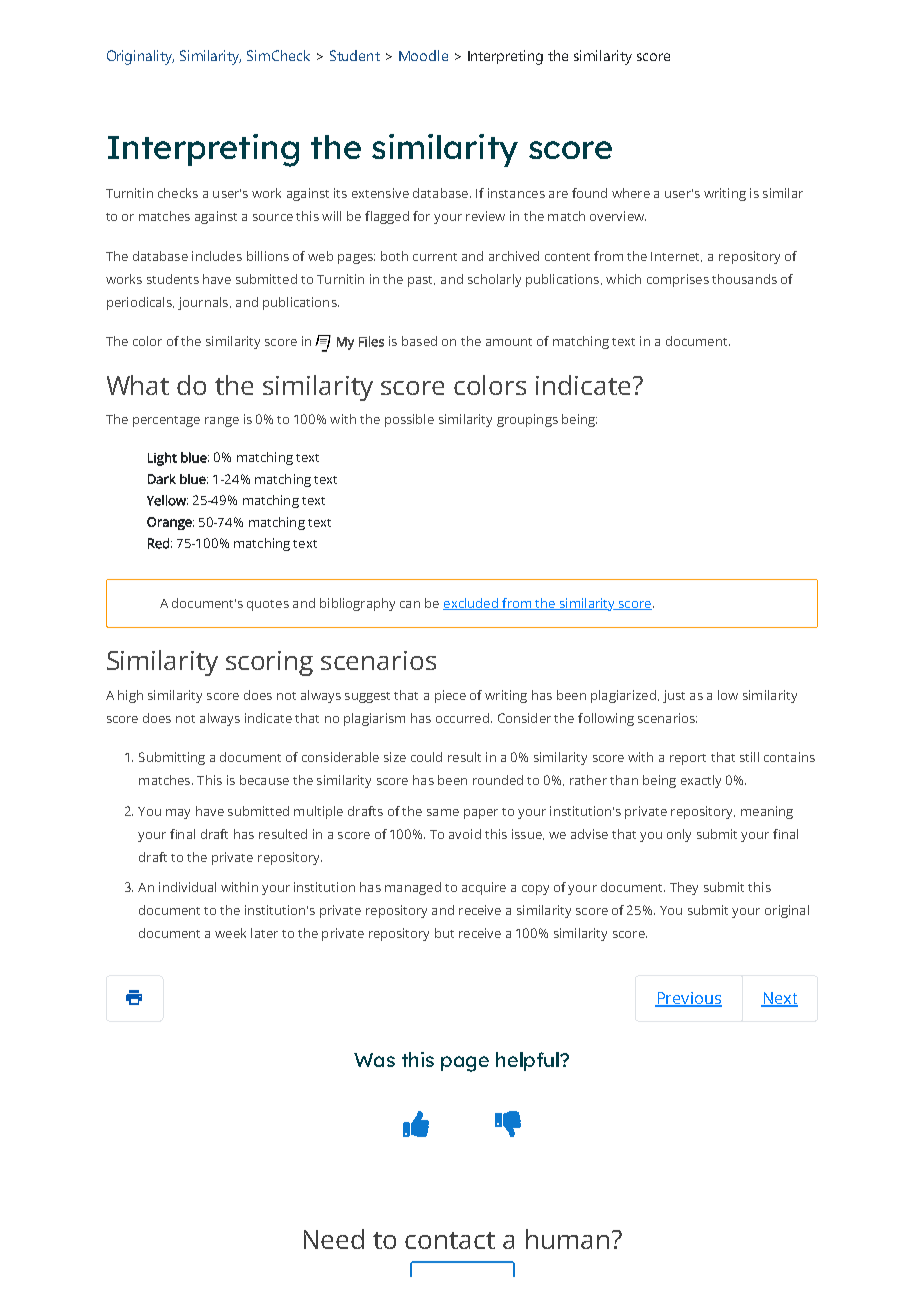 This document has width=924, height=1308. What do you see at coordinates (450, 1240) in the document?
I see `contact` at bounding box center [450, 1240].
